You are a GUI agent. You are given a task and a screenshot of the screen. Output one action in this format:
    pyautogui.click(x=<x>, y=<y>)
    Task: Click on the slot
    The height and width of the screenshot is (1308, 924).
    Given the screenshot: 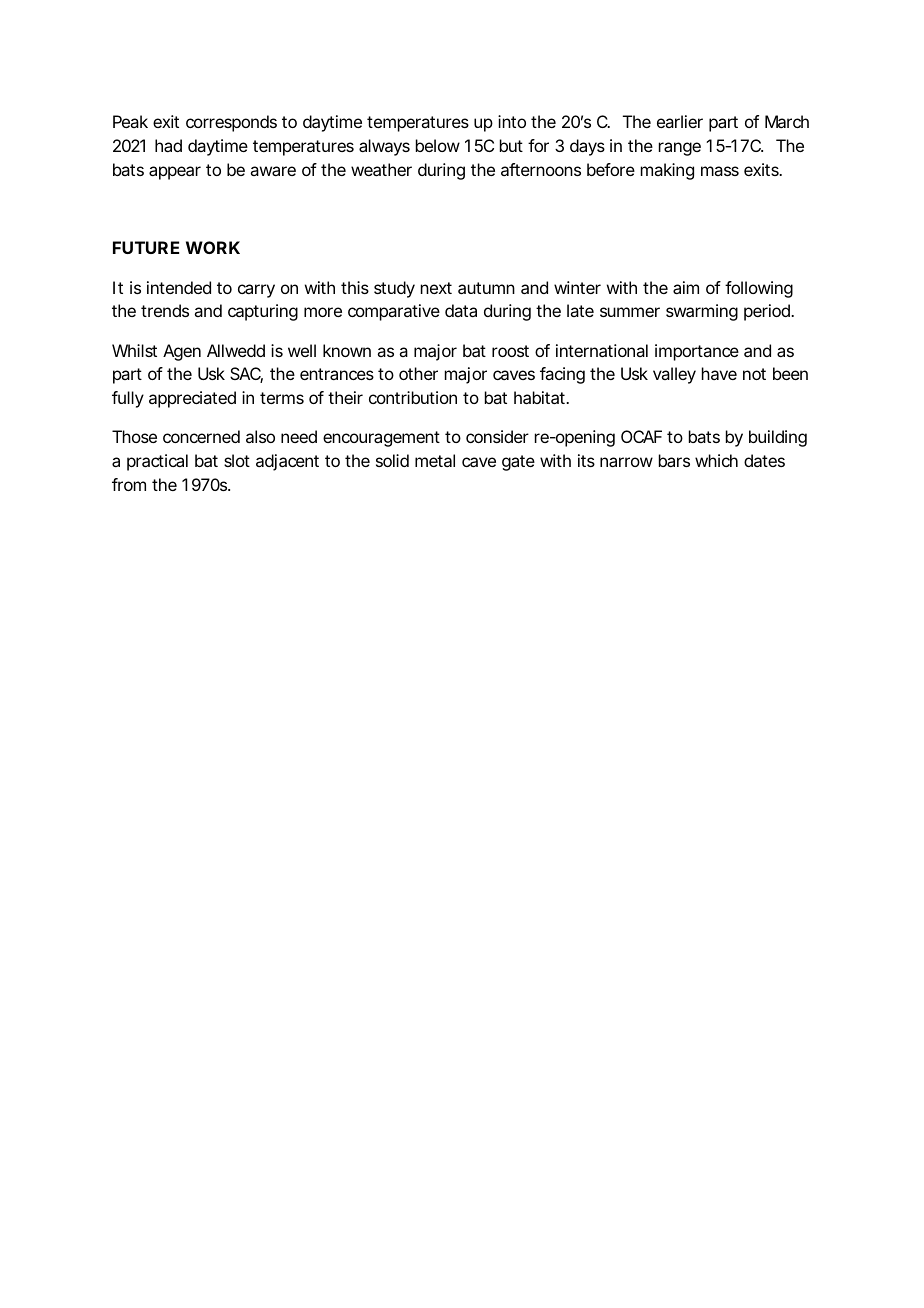 What is the action you would take?
    pyautogui.click(x=237, y=460)
